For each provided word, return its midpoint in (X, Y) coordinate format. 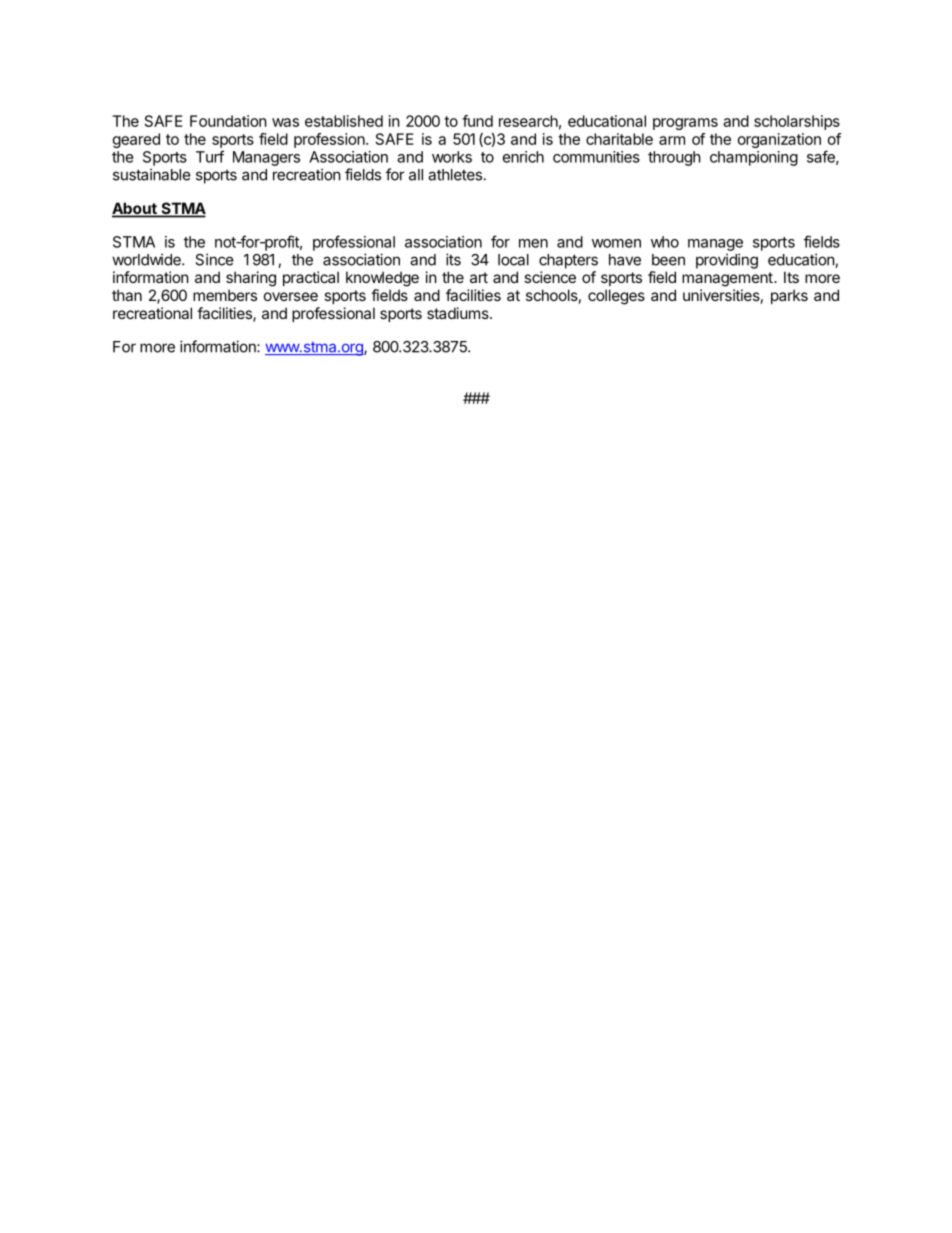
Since (214, 259)
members (225, 295)
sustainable (152, 174)
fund (477, 121)
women (616, 243)
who (665, 242)
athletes (455, 175)
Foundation (228, 121)
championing (754, 158)
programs (685, 124)
